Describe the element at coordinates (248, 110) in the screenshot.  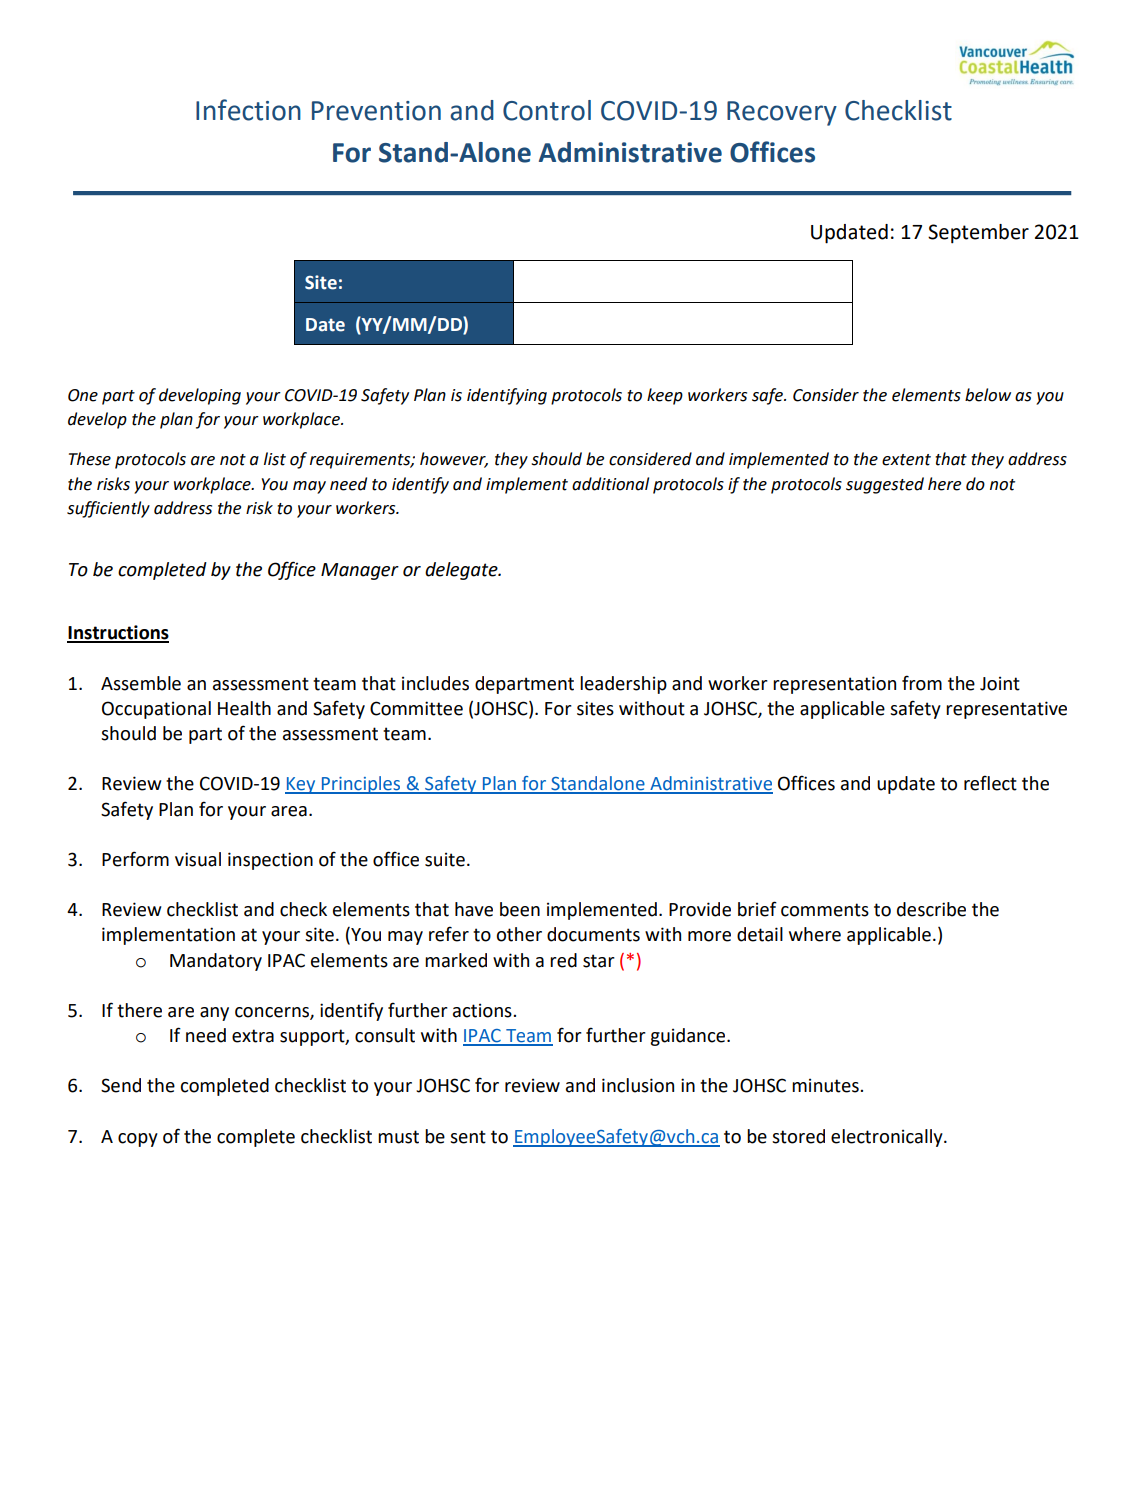
I see `Infection` at that location.
